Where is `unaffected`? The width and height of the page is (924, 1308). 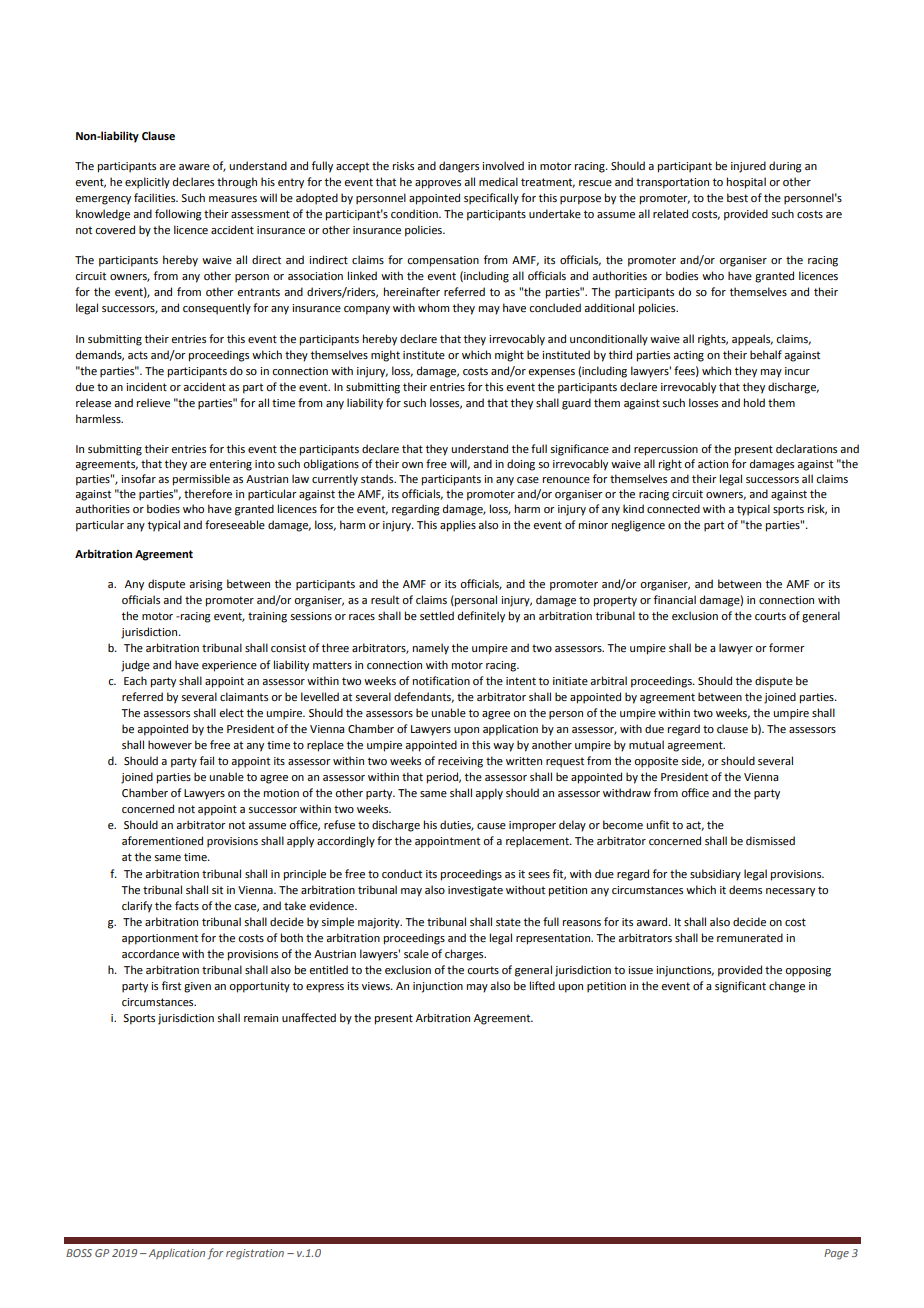
unaffected is located at coordinates (309, 1017).
